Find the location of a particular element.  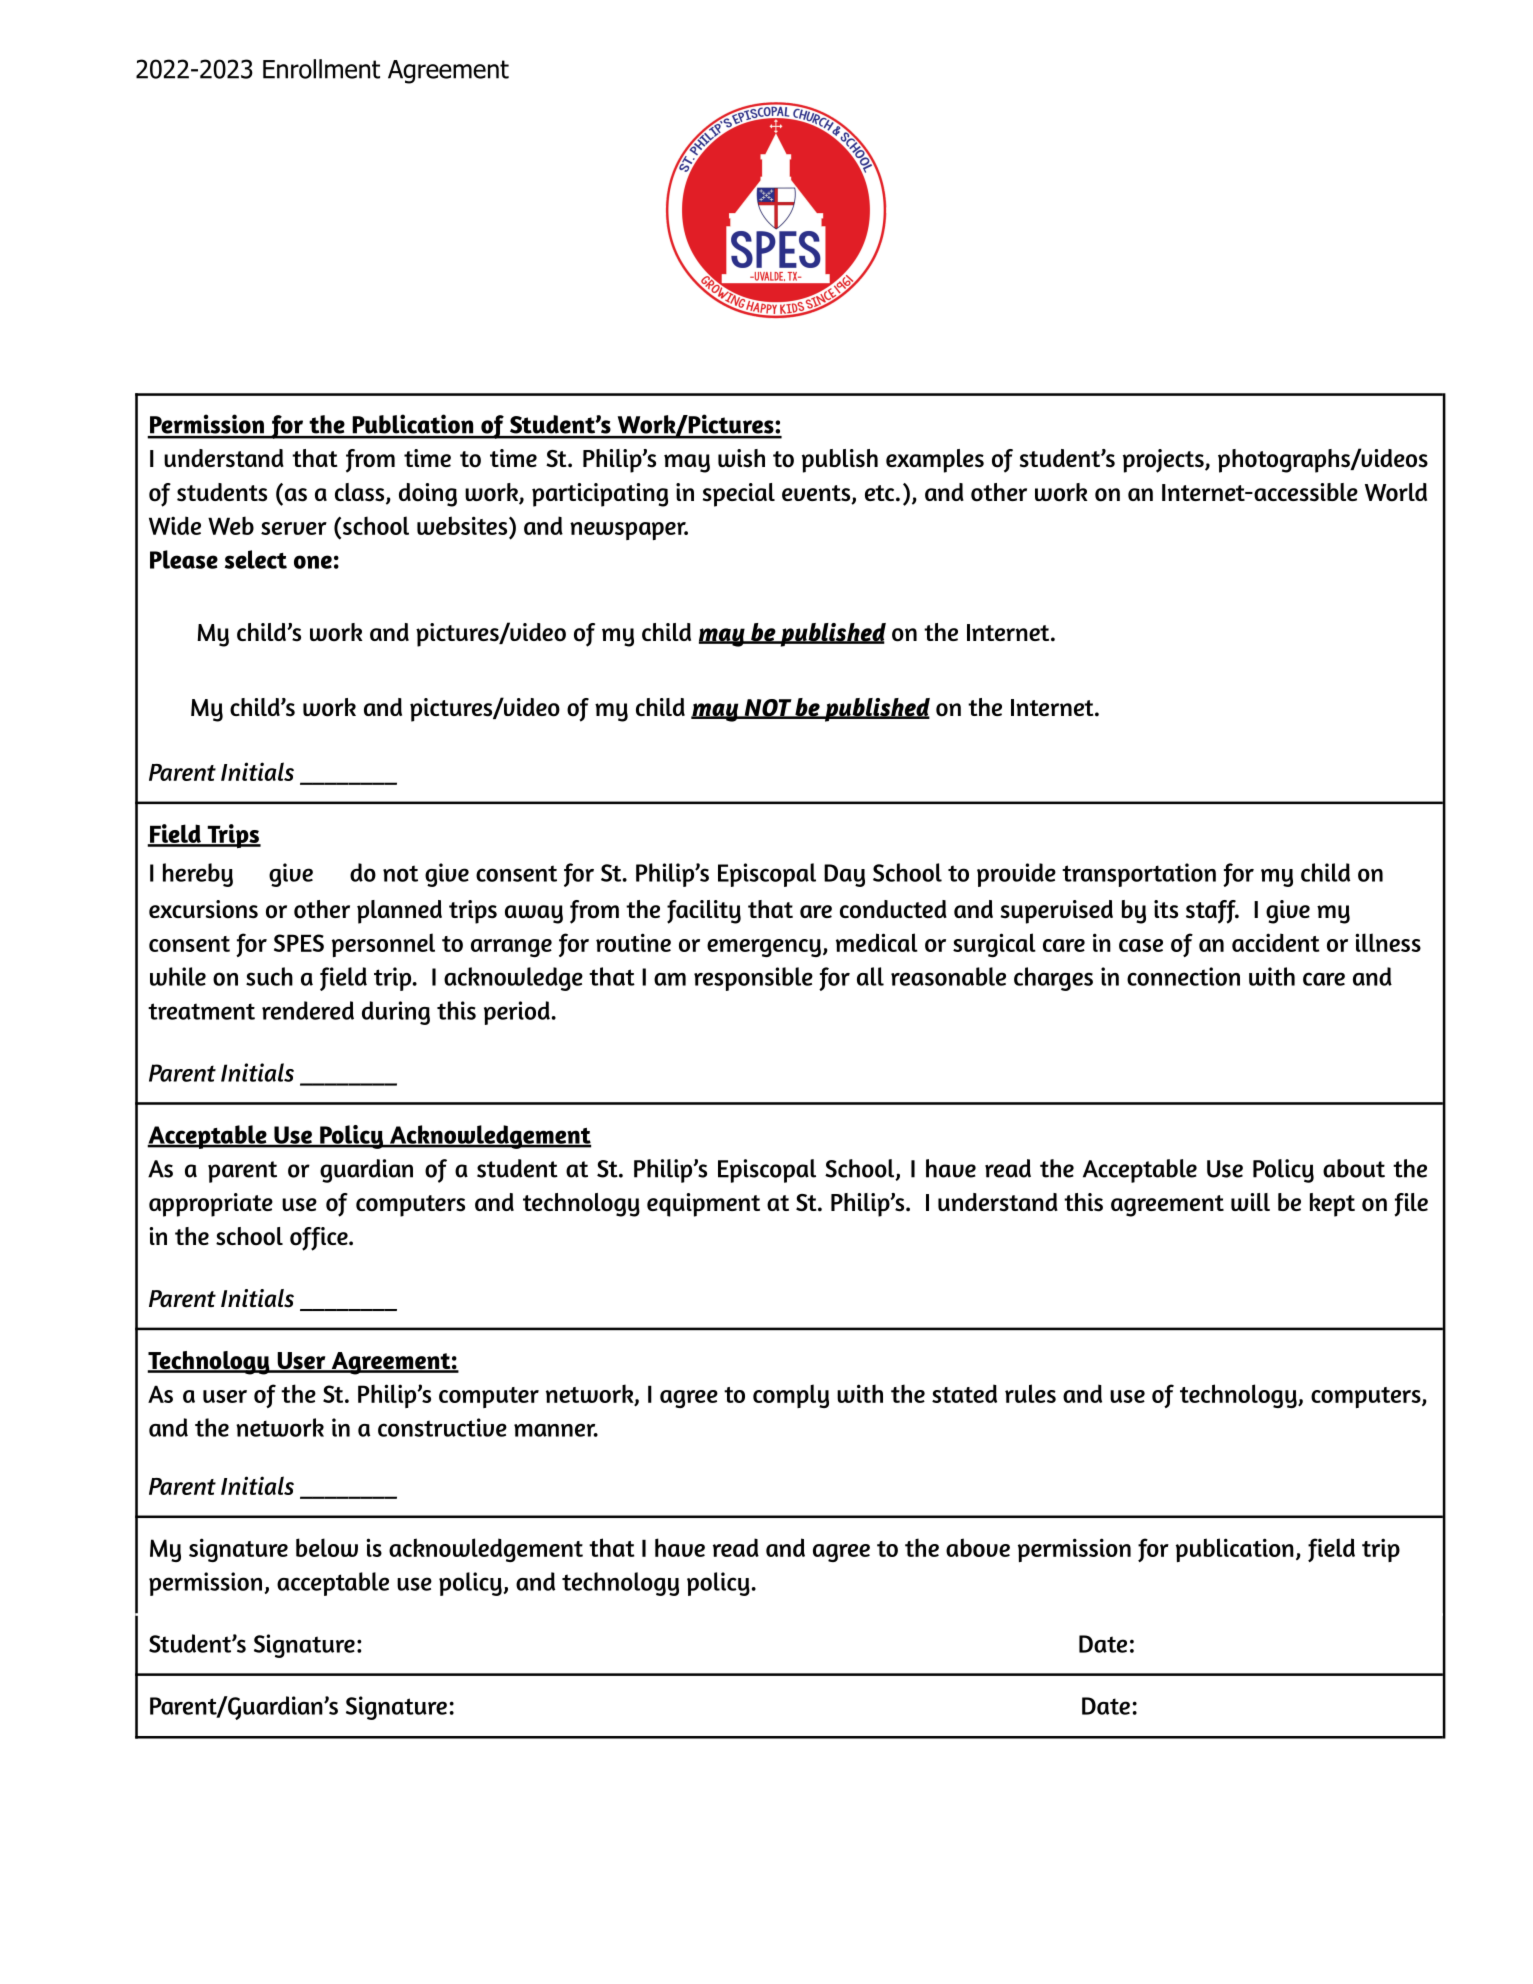

will is located at coordinates (1250, 1202).
